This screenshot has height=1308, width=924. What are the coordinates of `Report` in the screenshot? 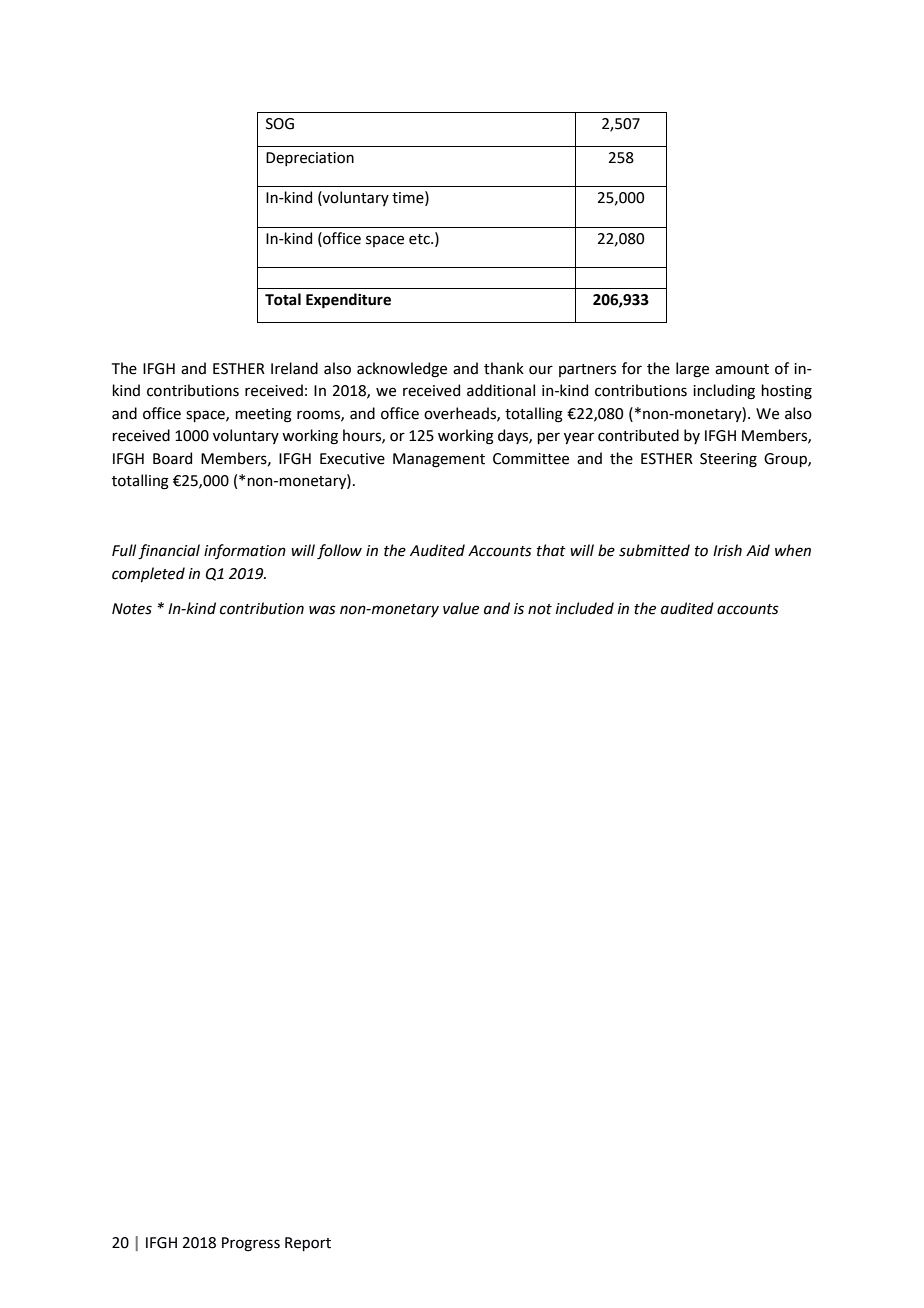 It's located at (308, 1244).
